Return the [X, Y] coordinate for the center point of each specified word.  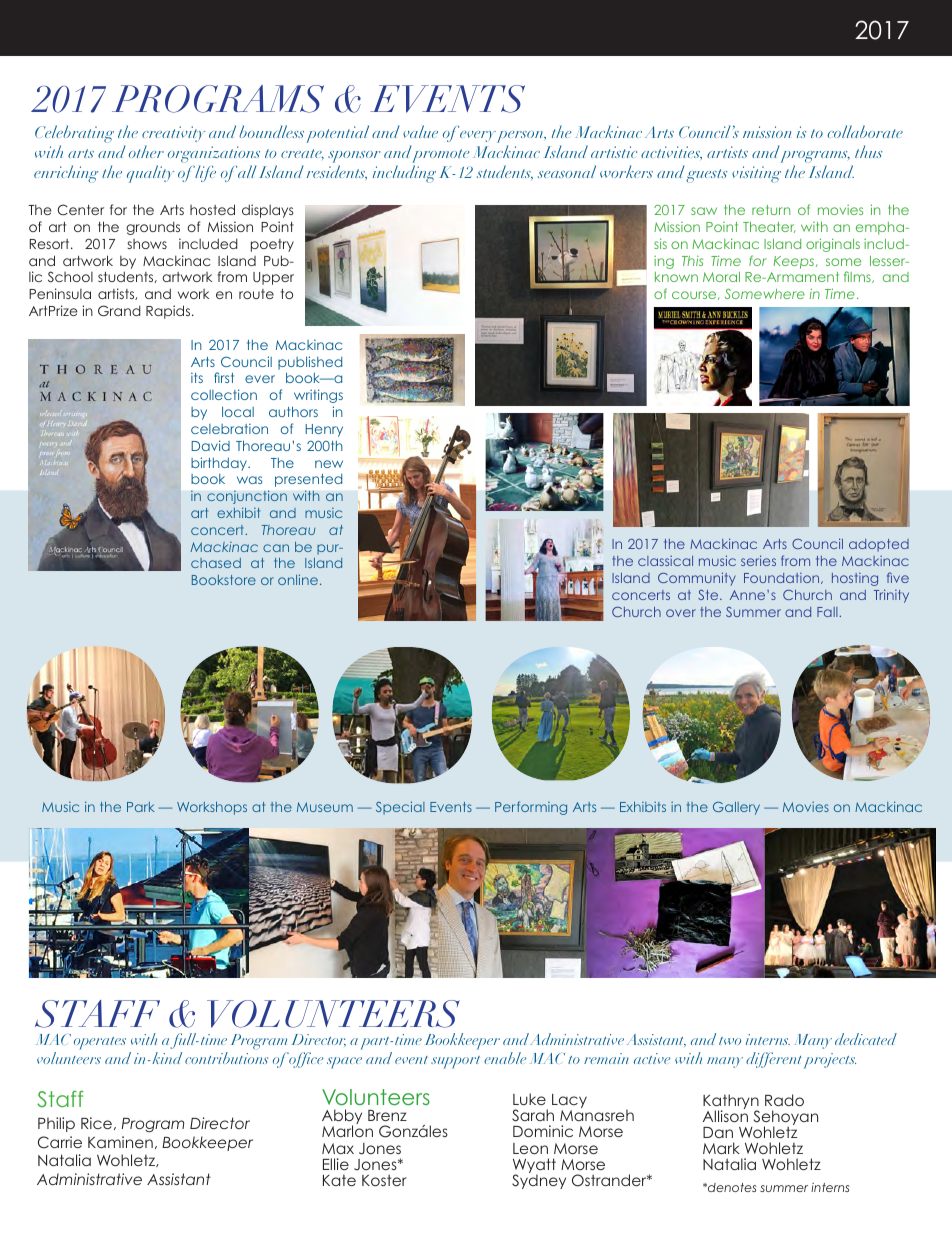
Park [141, 807]
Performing [531, 808]
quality [151, 174]
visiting [756, 174]
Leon [530, 1148]
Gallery [736, 808]
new [329, 464]
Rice [96, 1123]
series [758, 560]
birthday [220, 464]
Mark [721, 1148]
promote [441, 157]
